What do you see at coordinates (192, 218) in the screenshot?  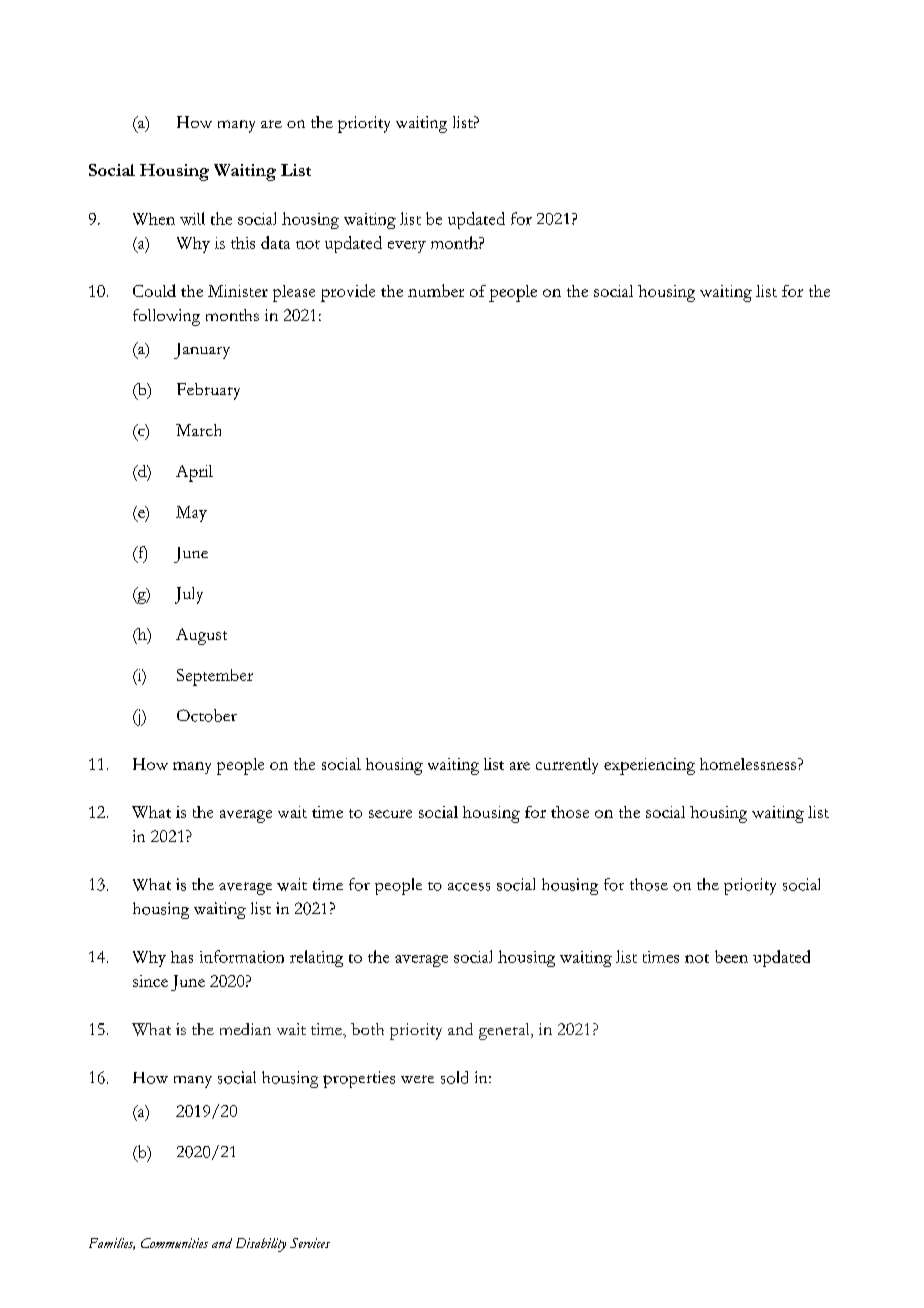 I see `will` at bounding box center [192, 218].
